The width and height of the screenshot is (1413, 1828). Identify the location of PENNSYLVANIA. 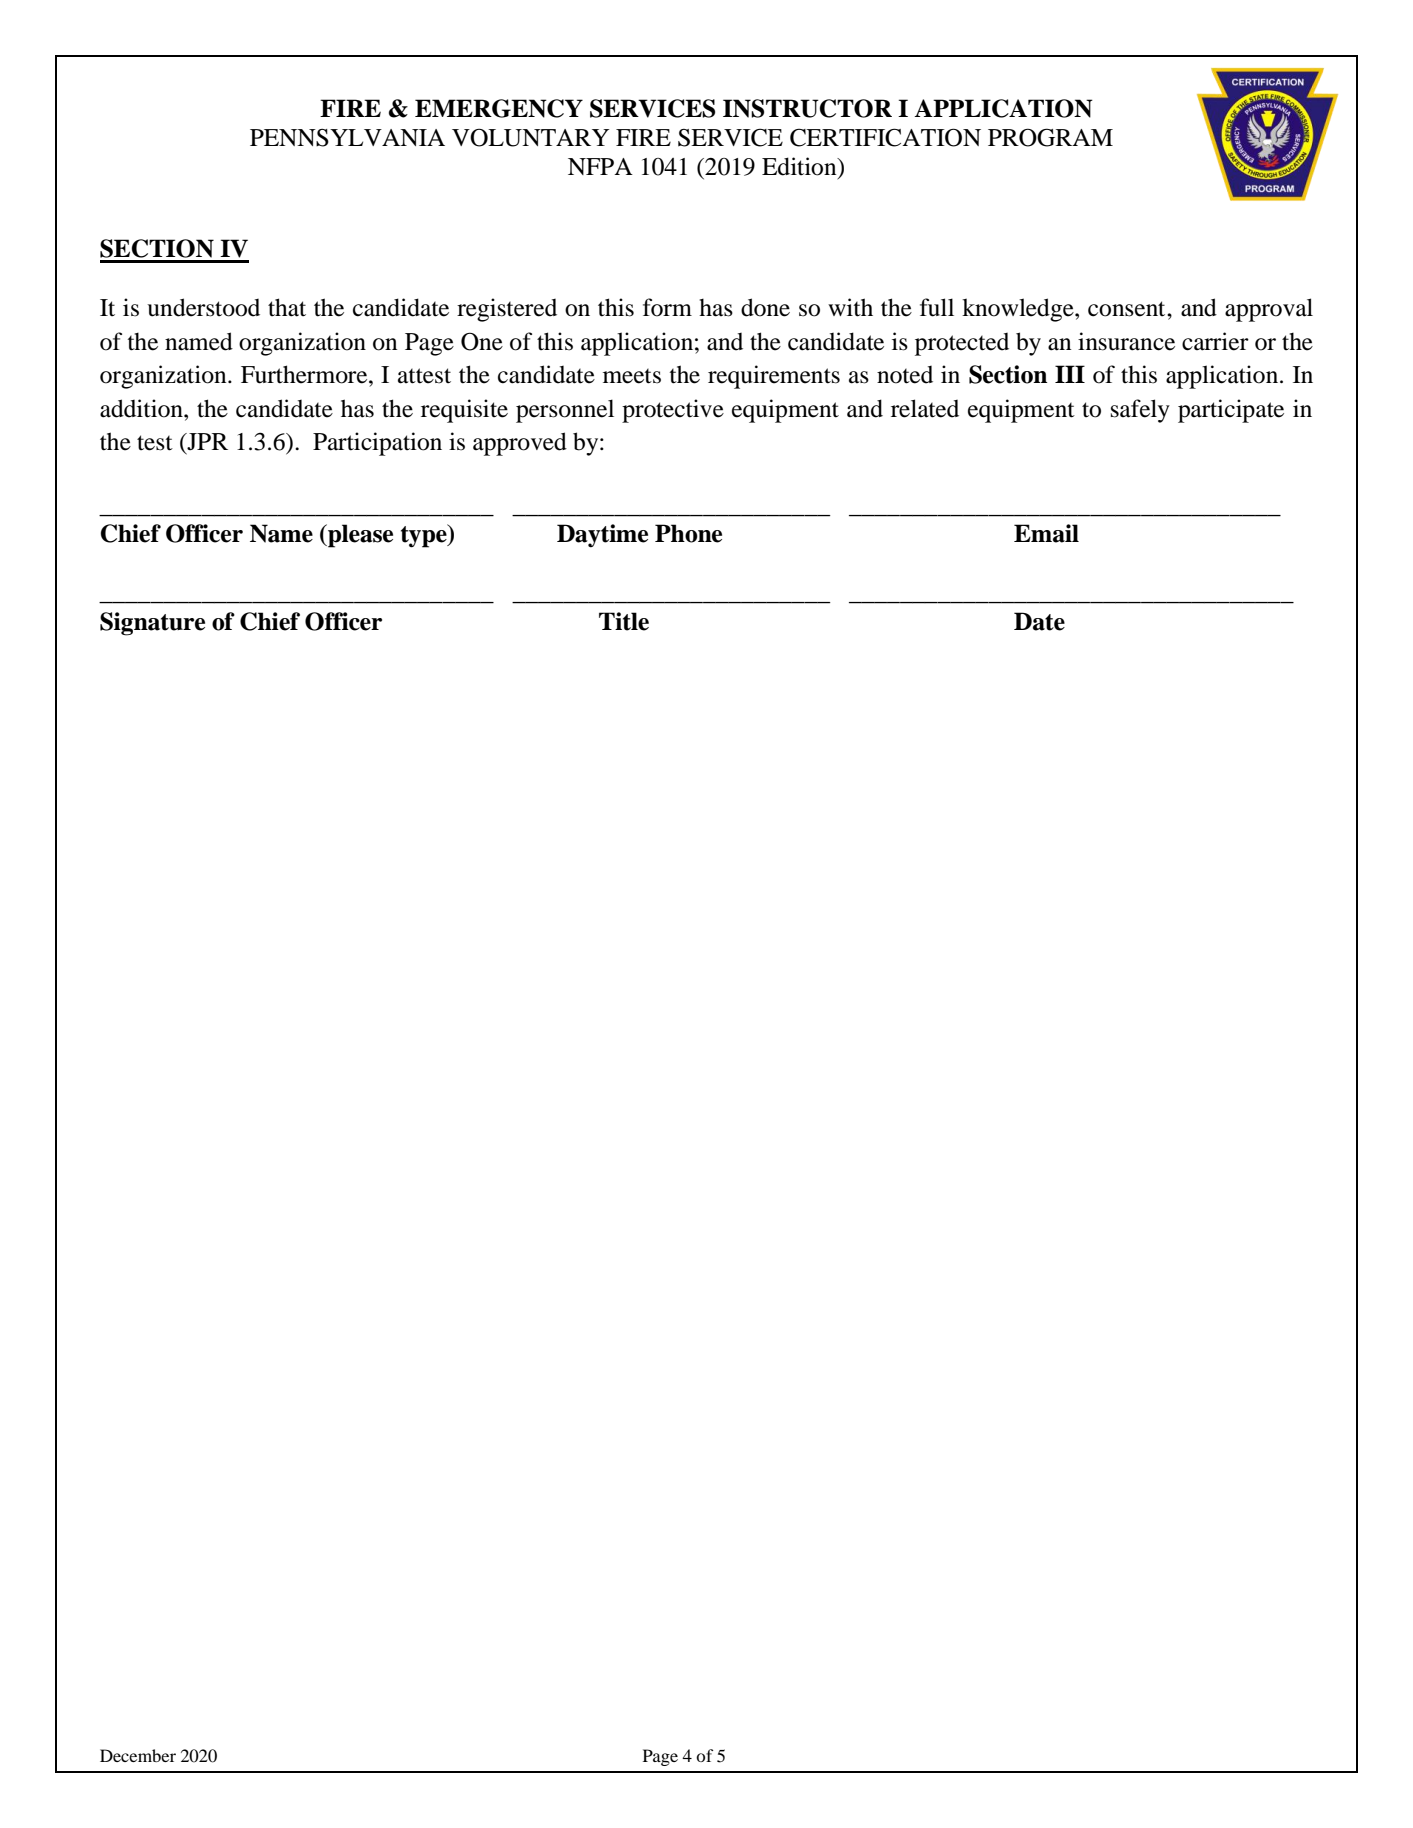
(347, 138).
